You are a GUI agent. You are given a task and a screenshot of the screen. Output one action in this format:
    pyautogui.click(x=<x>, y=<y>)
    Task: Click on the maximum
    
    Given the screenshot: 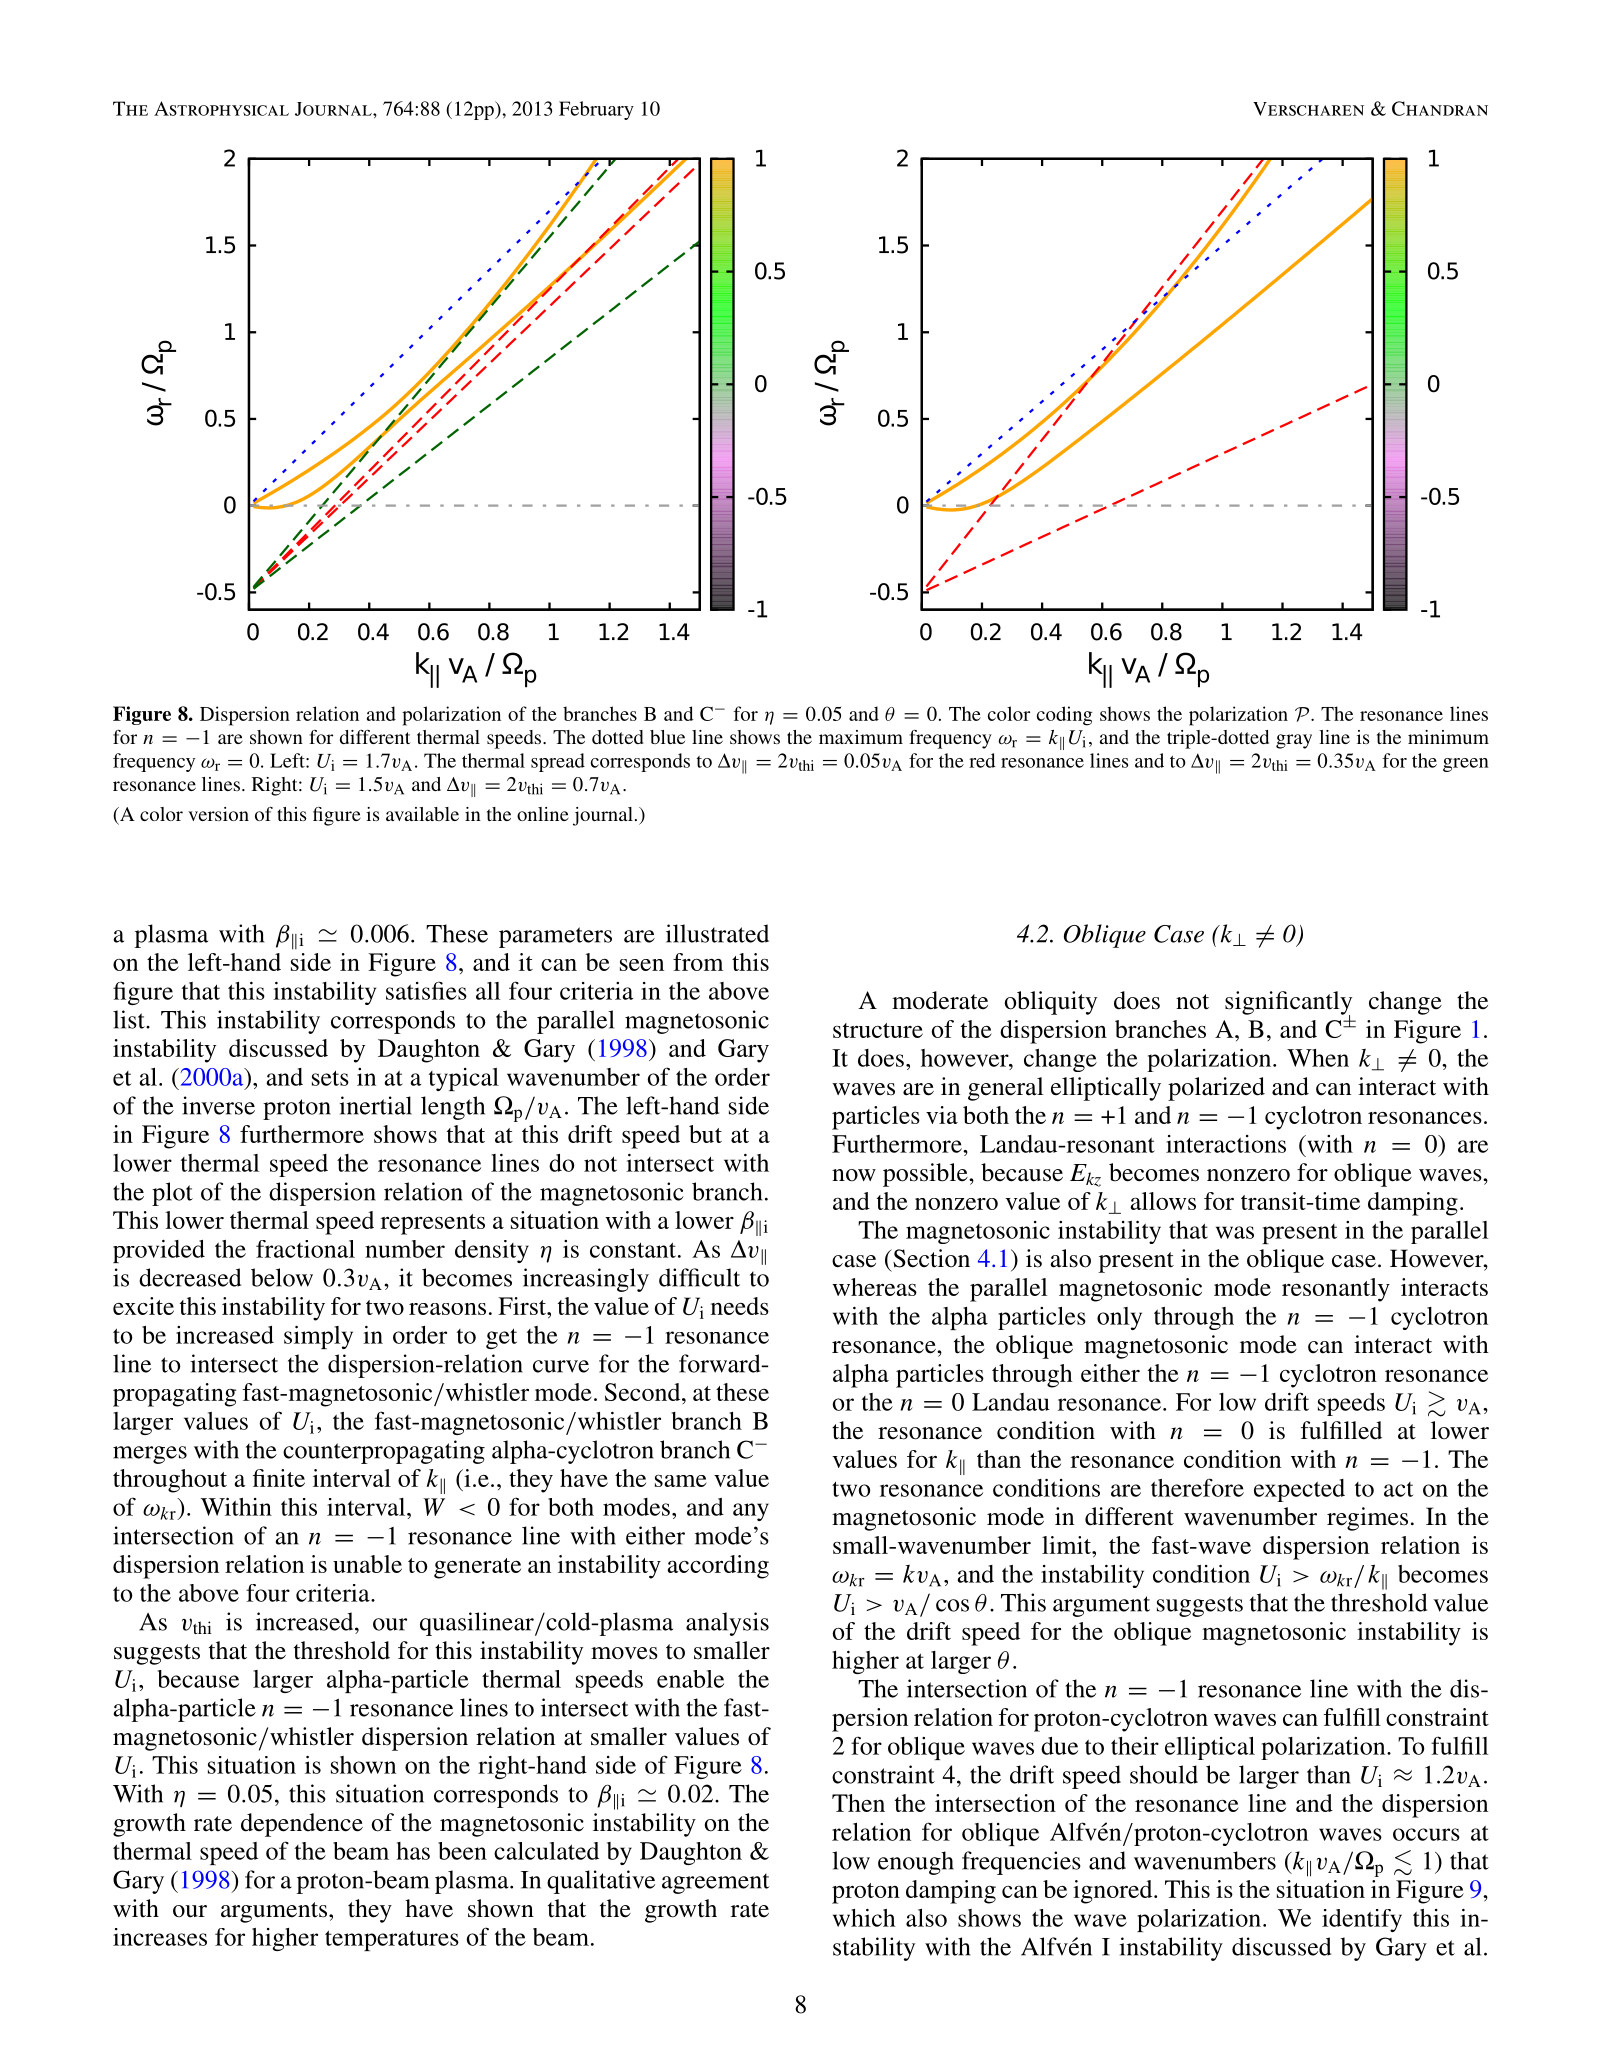 What is the action you would take?
    pyautogui.click(x=861, y=737)
